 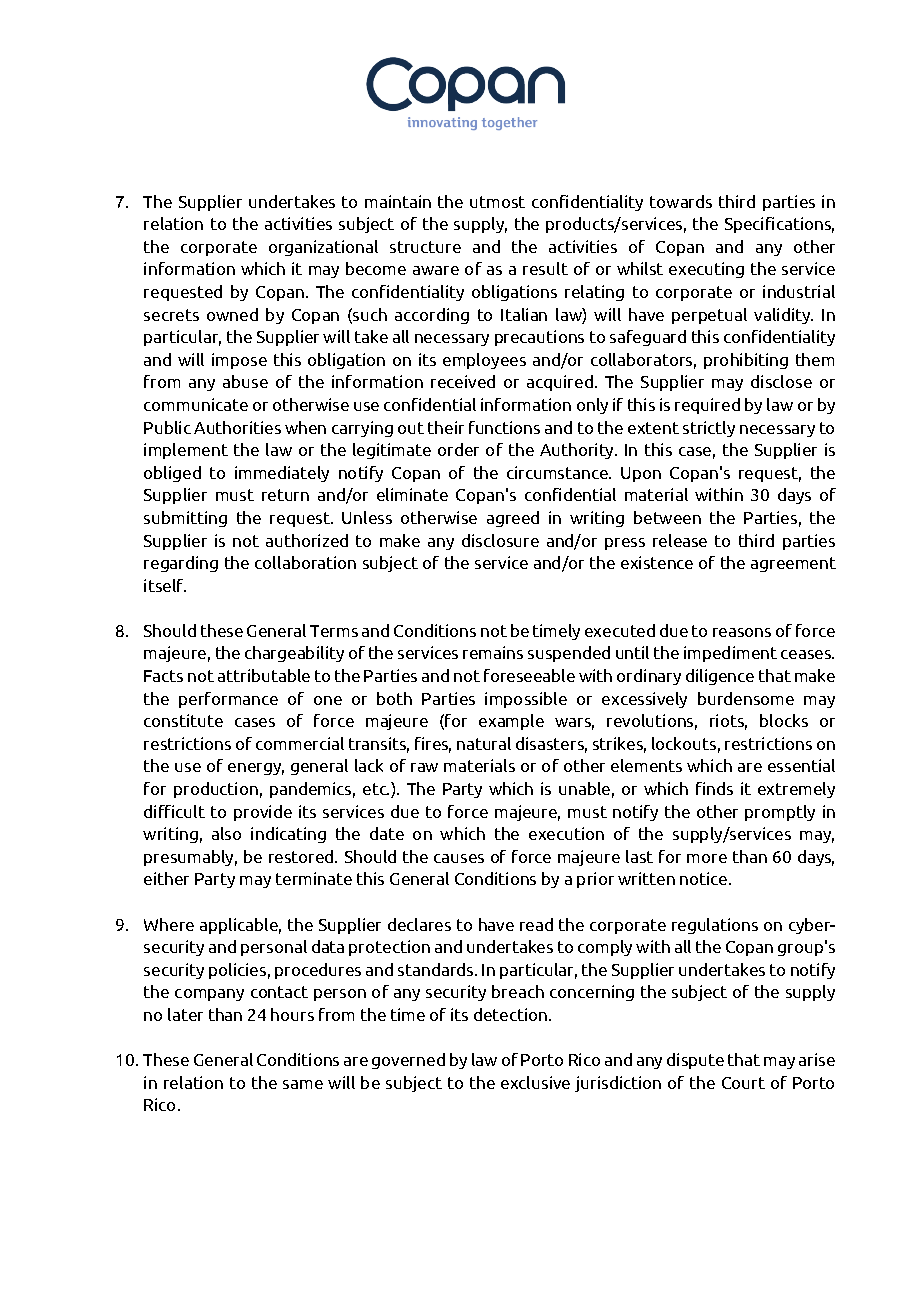 What do you see at coordinates (779, 225) in the document?
I see `Specifications` at bounding box center [779, 225].
